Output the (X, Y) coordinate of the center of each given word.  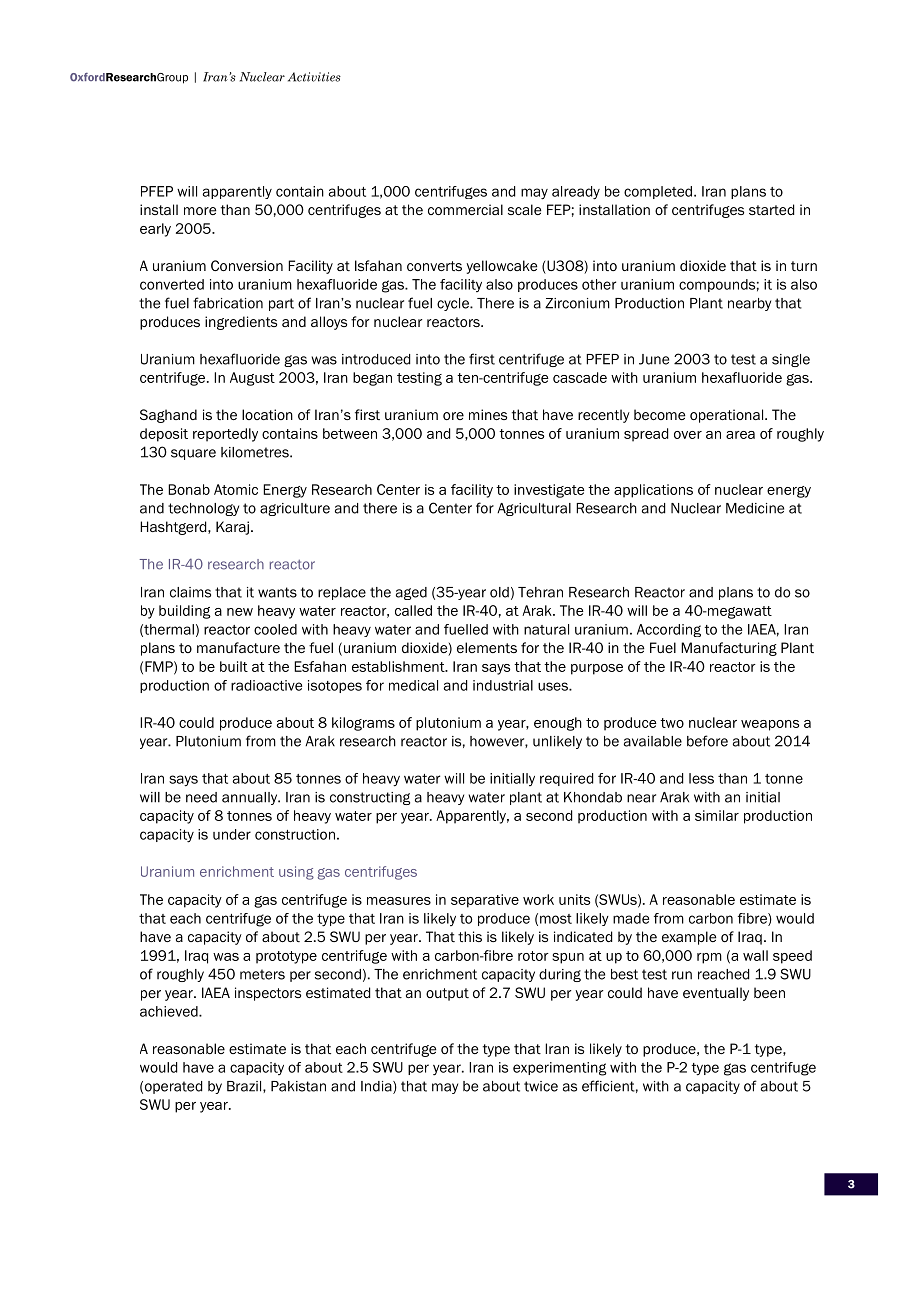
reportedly (225, 435)
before (707, 741)
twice (541, 1086)
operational (728, 416)
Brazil (245, 1086)
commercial (465, 209)
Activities (314, 77)
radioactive (266, 685)
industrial (503, 685)
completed (659, 192)
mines (488, 414)
